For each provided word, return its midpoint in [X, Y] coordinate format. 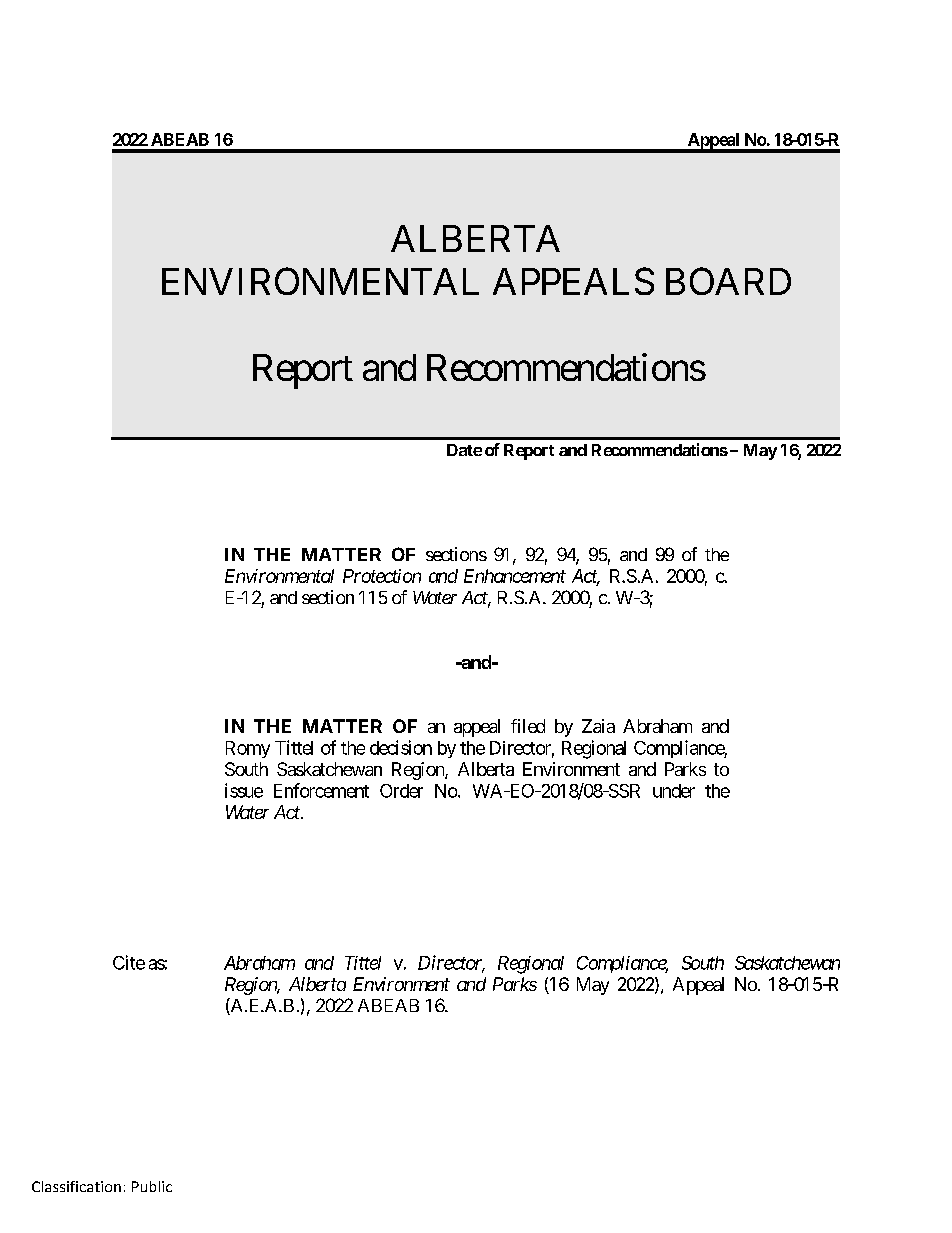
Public [152, 1186]
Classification [76, 1186]
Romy [248, 749]
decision [401, 747]
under [674, 791]
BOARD [728, 281]
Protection [382, 576]
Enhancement [515, 576]
